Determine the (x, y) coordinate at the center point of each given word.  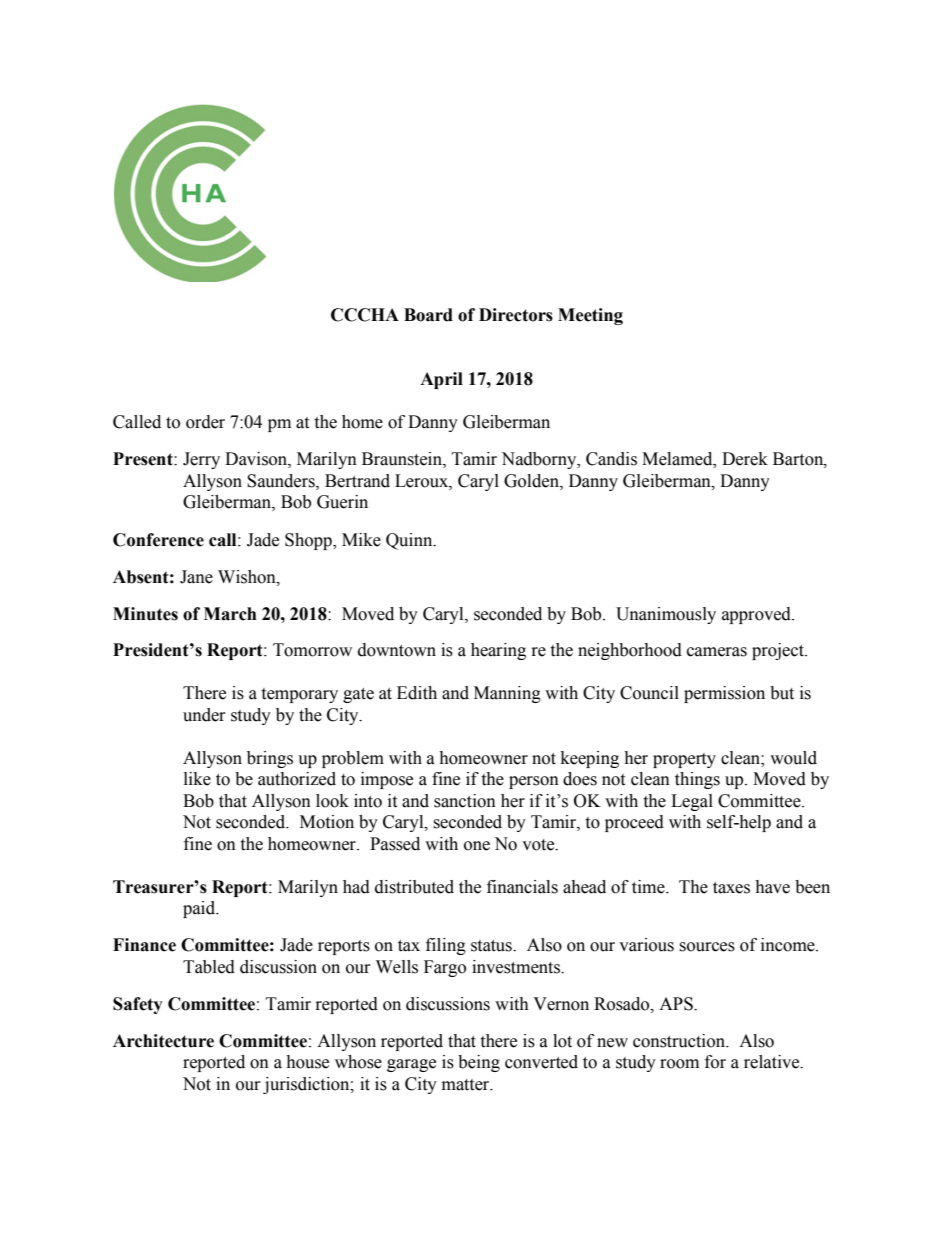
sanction (465, 801)
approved (757, 615)
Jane (196, 577)
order (205, 422)
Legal (692, 802)
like (197, 779)
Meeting (590, 316)
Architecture (163, 1041)
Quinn (410, 541)
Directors (516, 315)
